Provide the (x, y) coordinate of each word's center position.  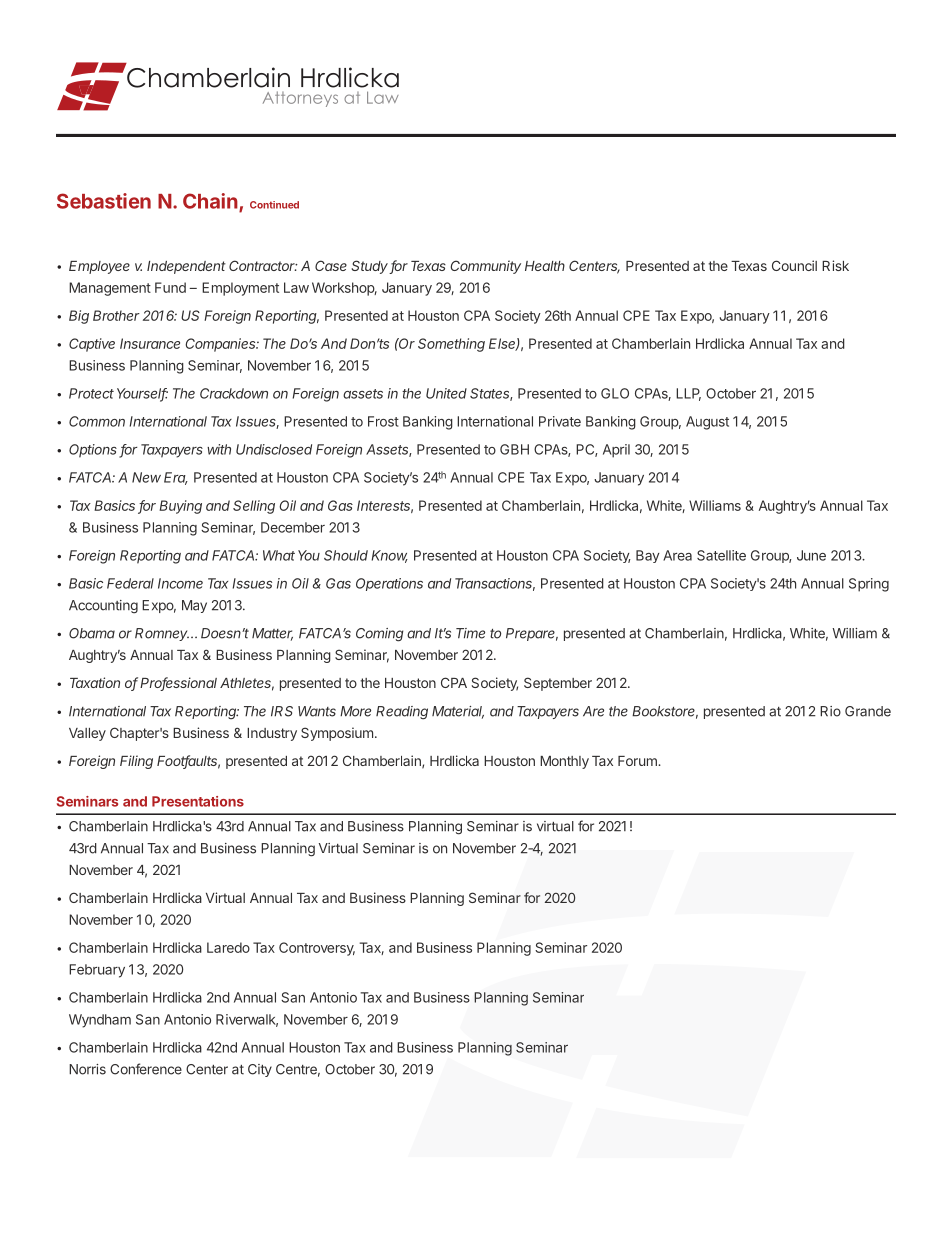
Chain (211, 202)
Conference (146, 1069)
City (260, 1070)
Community (486, 267)
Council (794, 265)
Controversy (317, 949)
